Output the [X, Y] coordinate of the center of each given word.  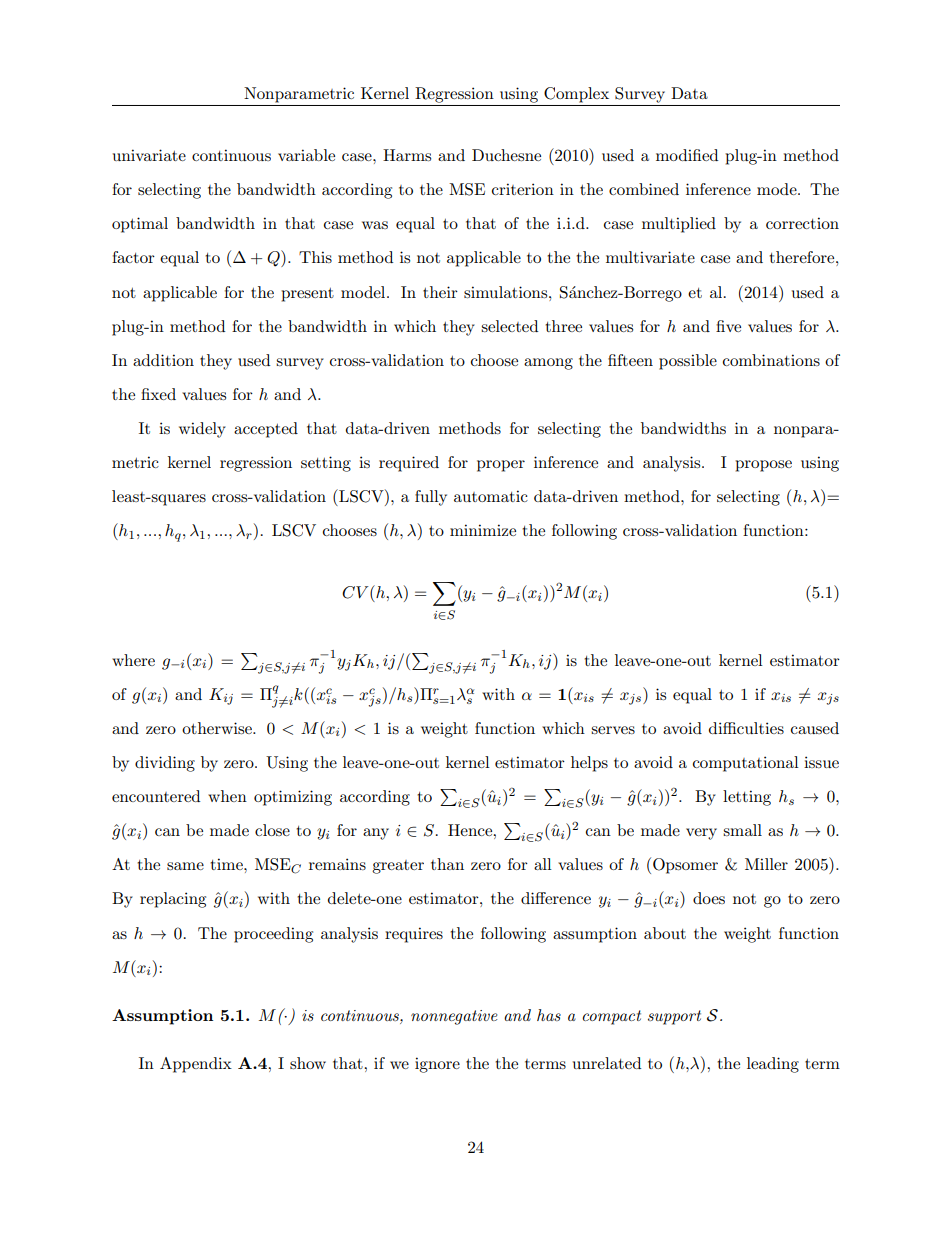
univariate [149, 155]
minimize [483, 530]
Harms [407, 155]
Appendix [196, 1065]
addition [163, 360]
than [447, 864]
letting [747, 798]
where [133, 660]
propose [763, 466]
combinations [771, 360]
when [227, 796]
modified [687, 155]
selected [509, 326]
